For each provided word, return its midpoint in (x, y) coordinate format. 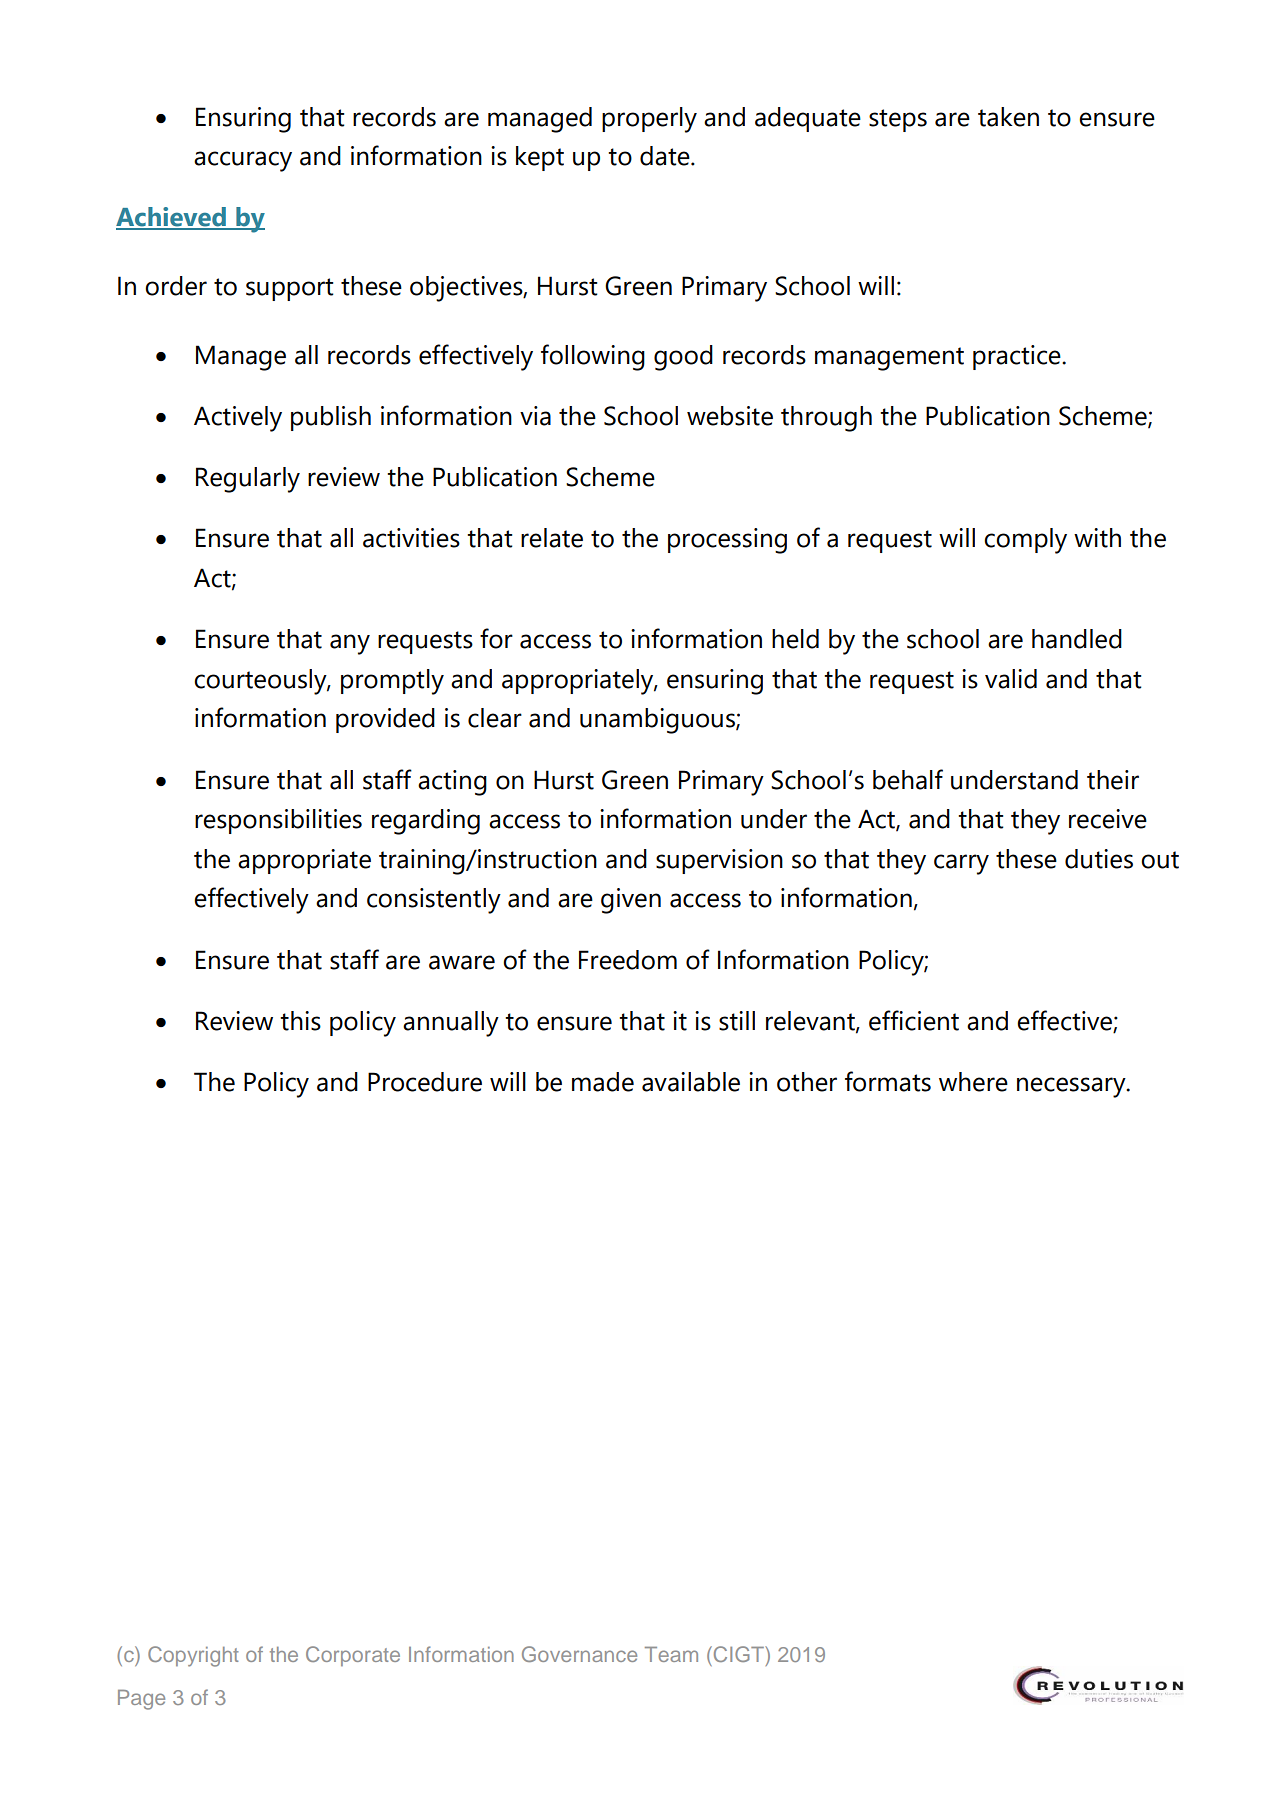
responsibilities (278, 821)
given (631, 901)
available (691, 1082)
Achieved (172, 218)
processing (727, 541)
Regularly (248, 480)
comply (1025, 541)
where (973, 1082)
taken (1008, 117)
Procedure (425, 1082)
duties (1099, 859)
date (666, 156)
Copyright (193, 1656)
